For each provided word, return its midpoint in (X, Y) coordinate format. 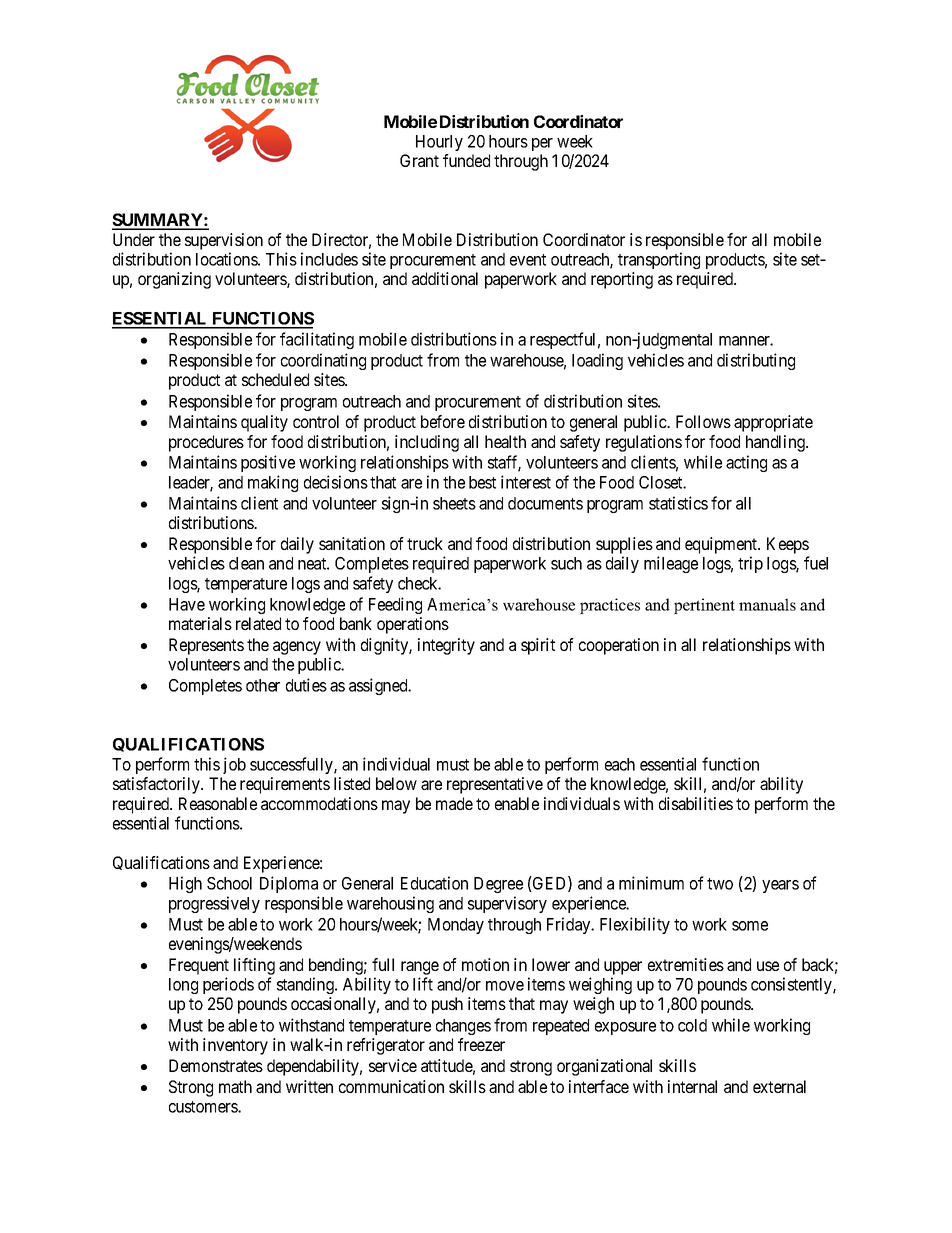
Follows (703, 421)
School (229, 883)
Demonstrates (216, 1065)
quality (264, 423)
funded (466, 160)
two (720, 884)
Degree (498, 885)
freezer (481, 1044)
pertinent (704, 606)
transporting (659, 260)
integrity (446, 646)
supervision (224, 241)
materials (200, 623)
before (443, 421)
